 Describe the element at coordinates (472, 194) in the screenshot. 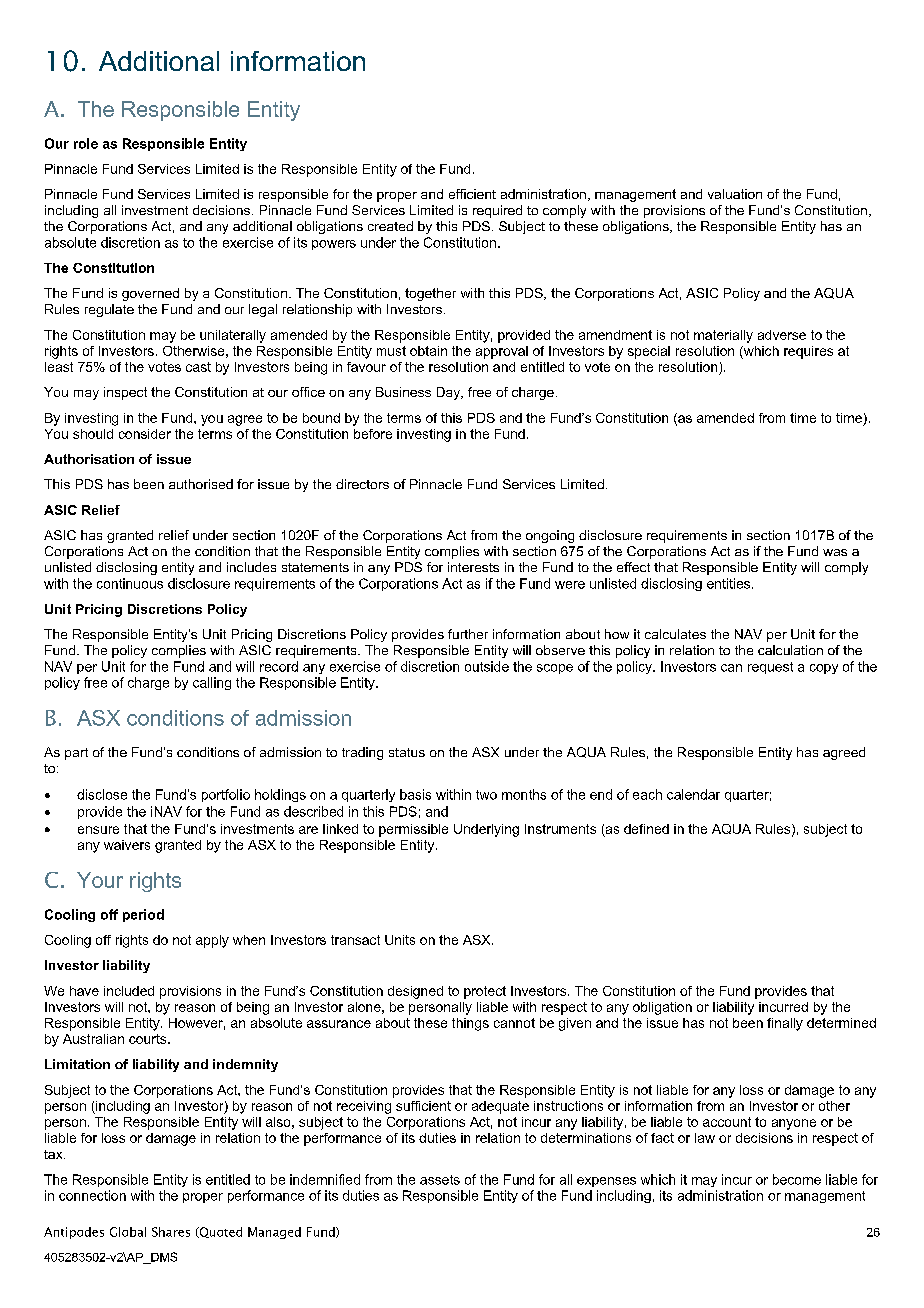

I see `efficient` at that location.
